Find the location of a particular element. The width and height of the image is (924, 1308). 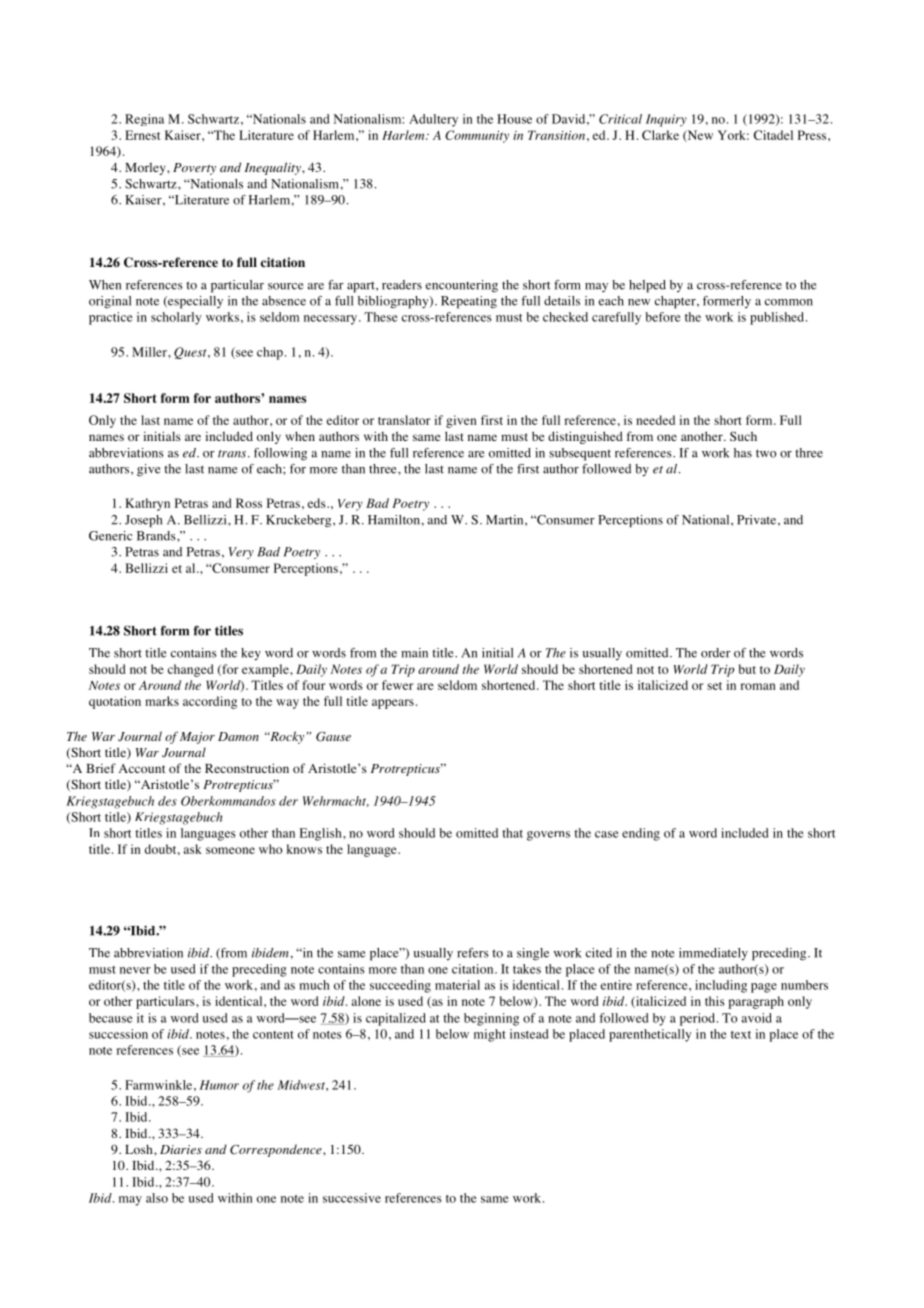

that is located at coordinates (512, 833).
